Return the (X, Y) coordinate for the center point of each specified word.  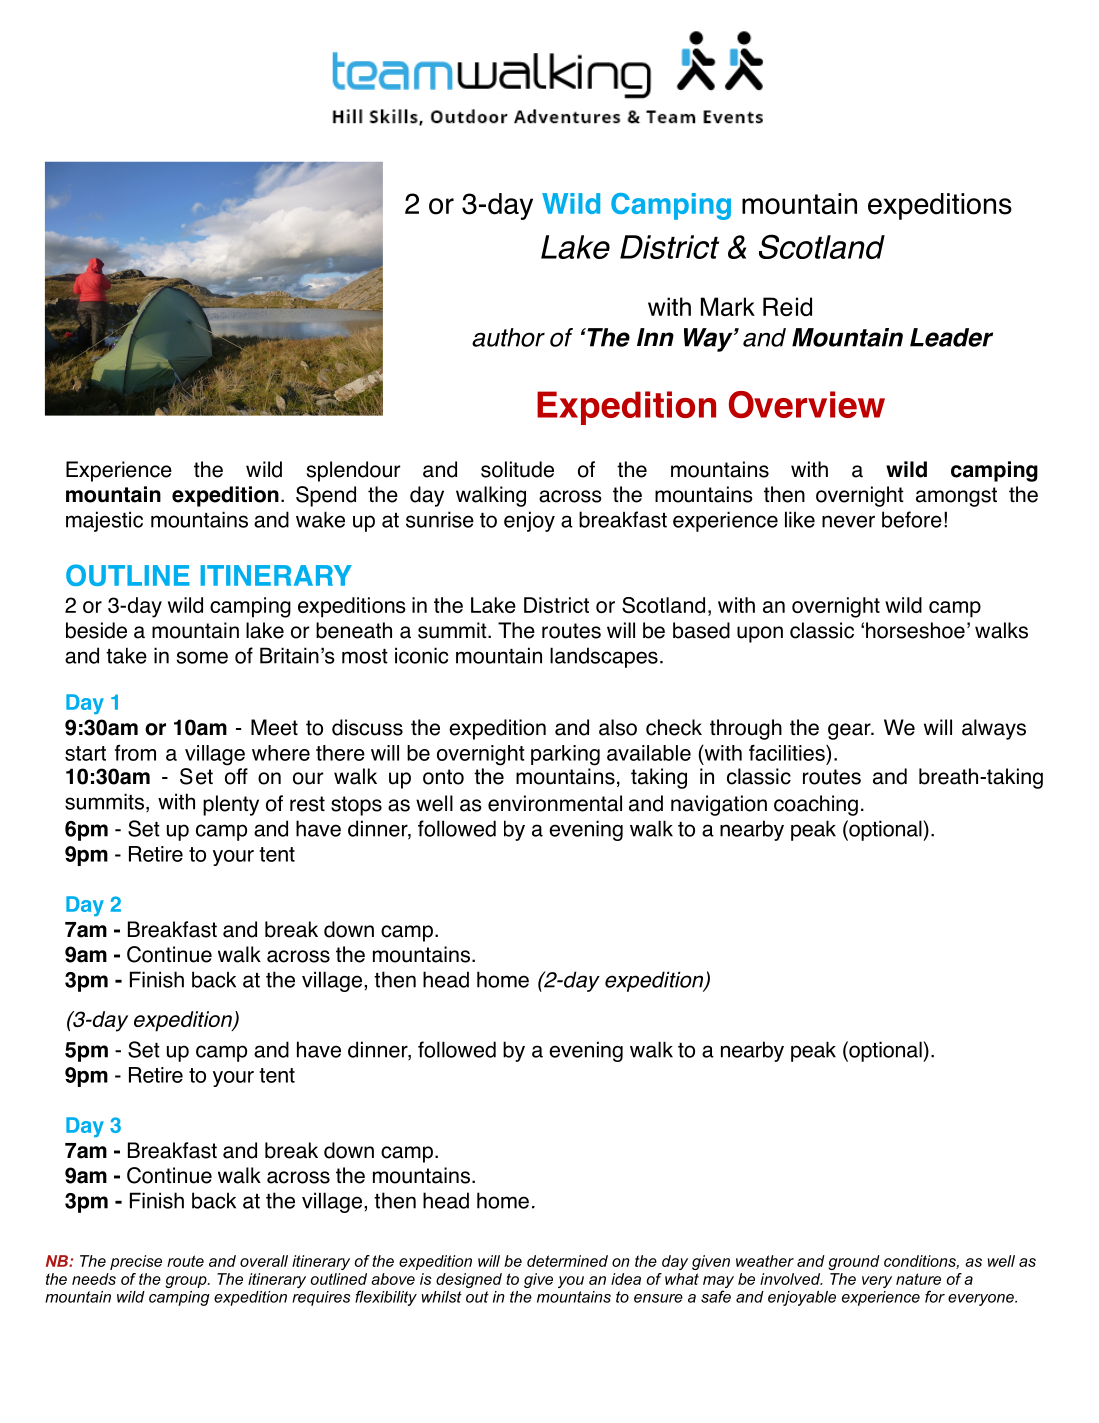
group (187, 1282)
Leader (951, 337)
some (202, 657)
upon (760, 634)
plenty (231, 805)
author (508, 337)
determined (567, 1261)
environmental (555, 803)
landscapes (604, 657)
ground (854, 1262)
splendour (353, 471)
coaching (816, 805)
